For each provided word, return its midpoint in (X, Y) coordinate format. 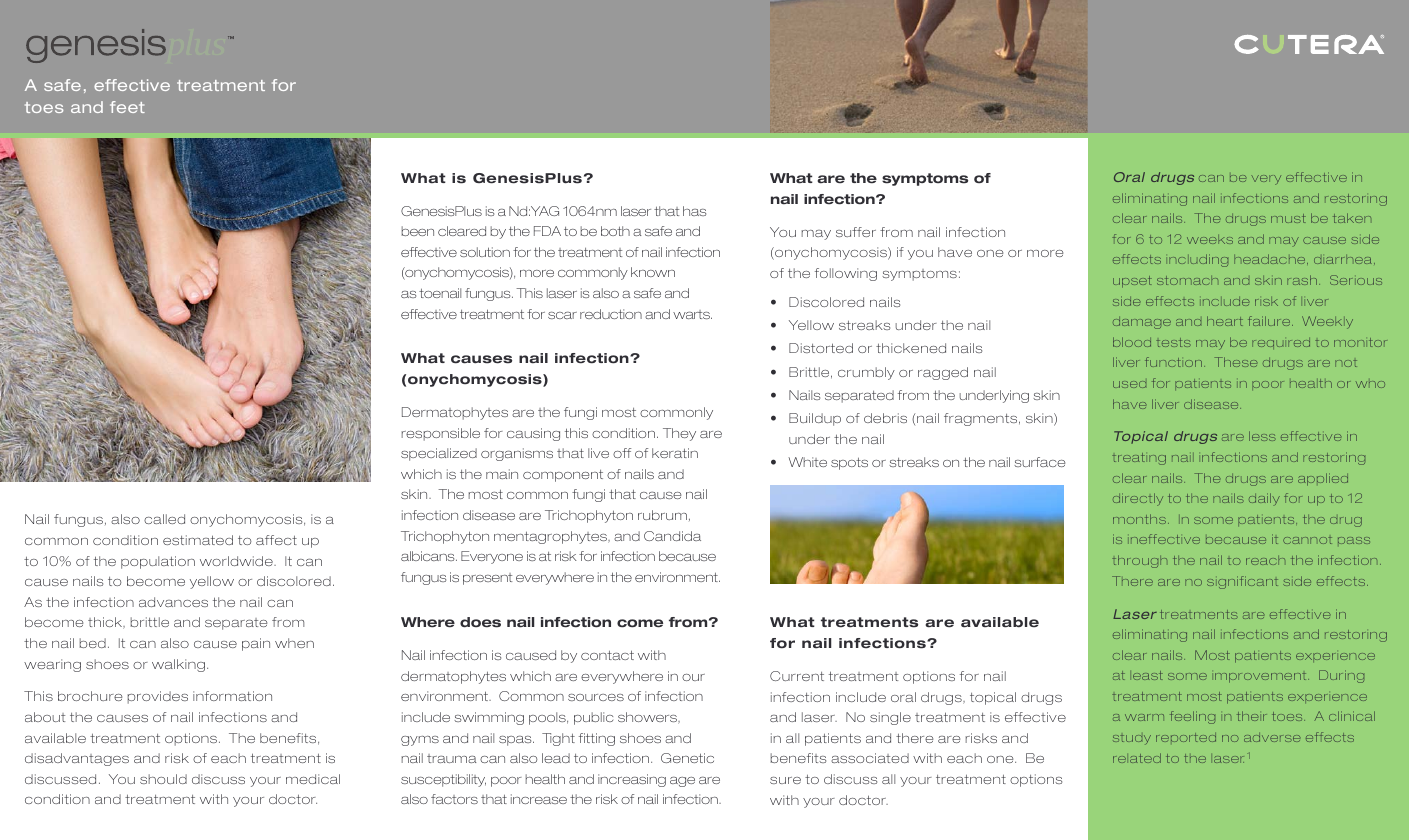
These (1236, 362)
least (1148, 675)
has (694, 211)
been (418, 231)
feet (127, 107)
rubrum (662, 515)
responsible (441, 434)
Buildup (815, 419)
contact (607, 655)
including (1198, 260)
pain (256, 644)
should (163, 779)
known (653, 272)
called (164, 519)
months (1139, 519)
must (1288, 218)
